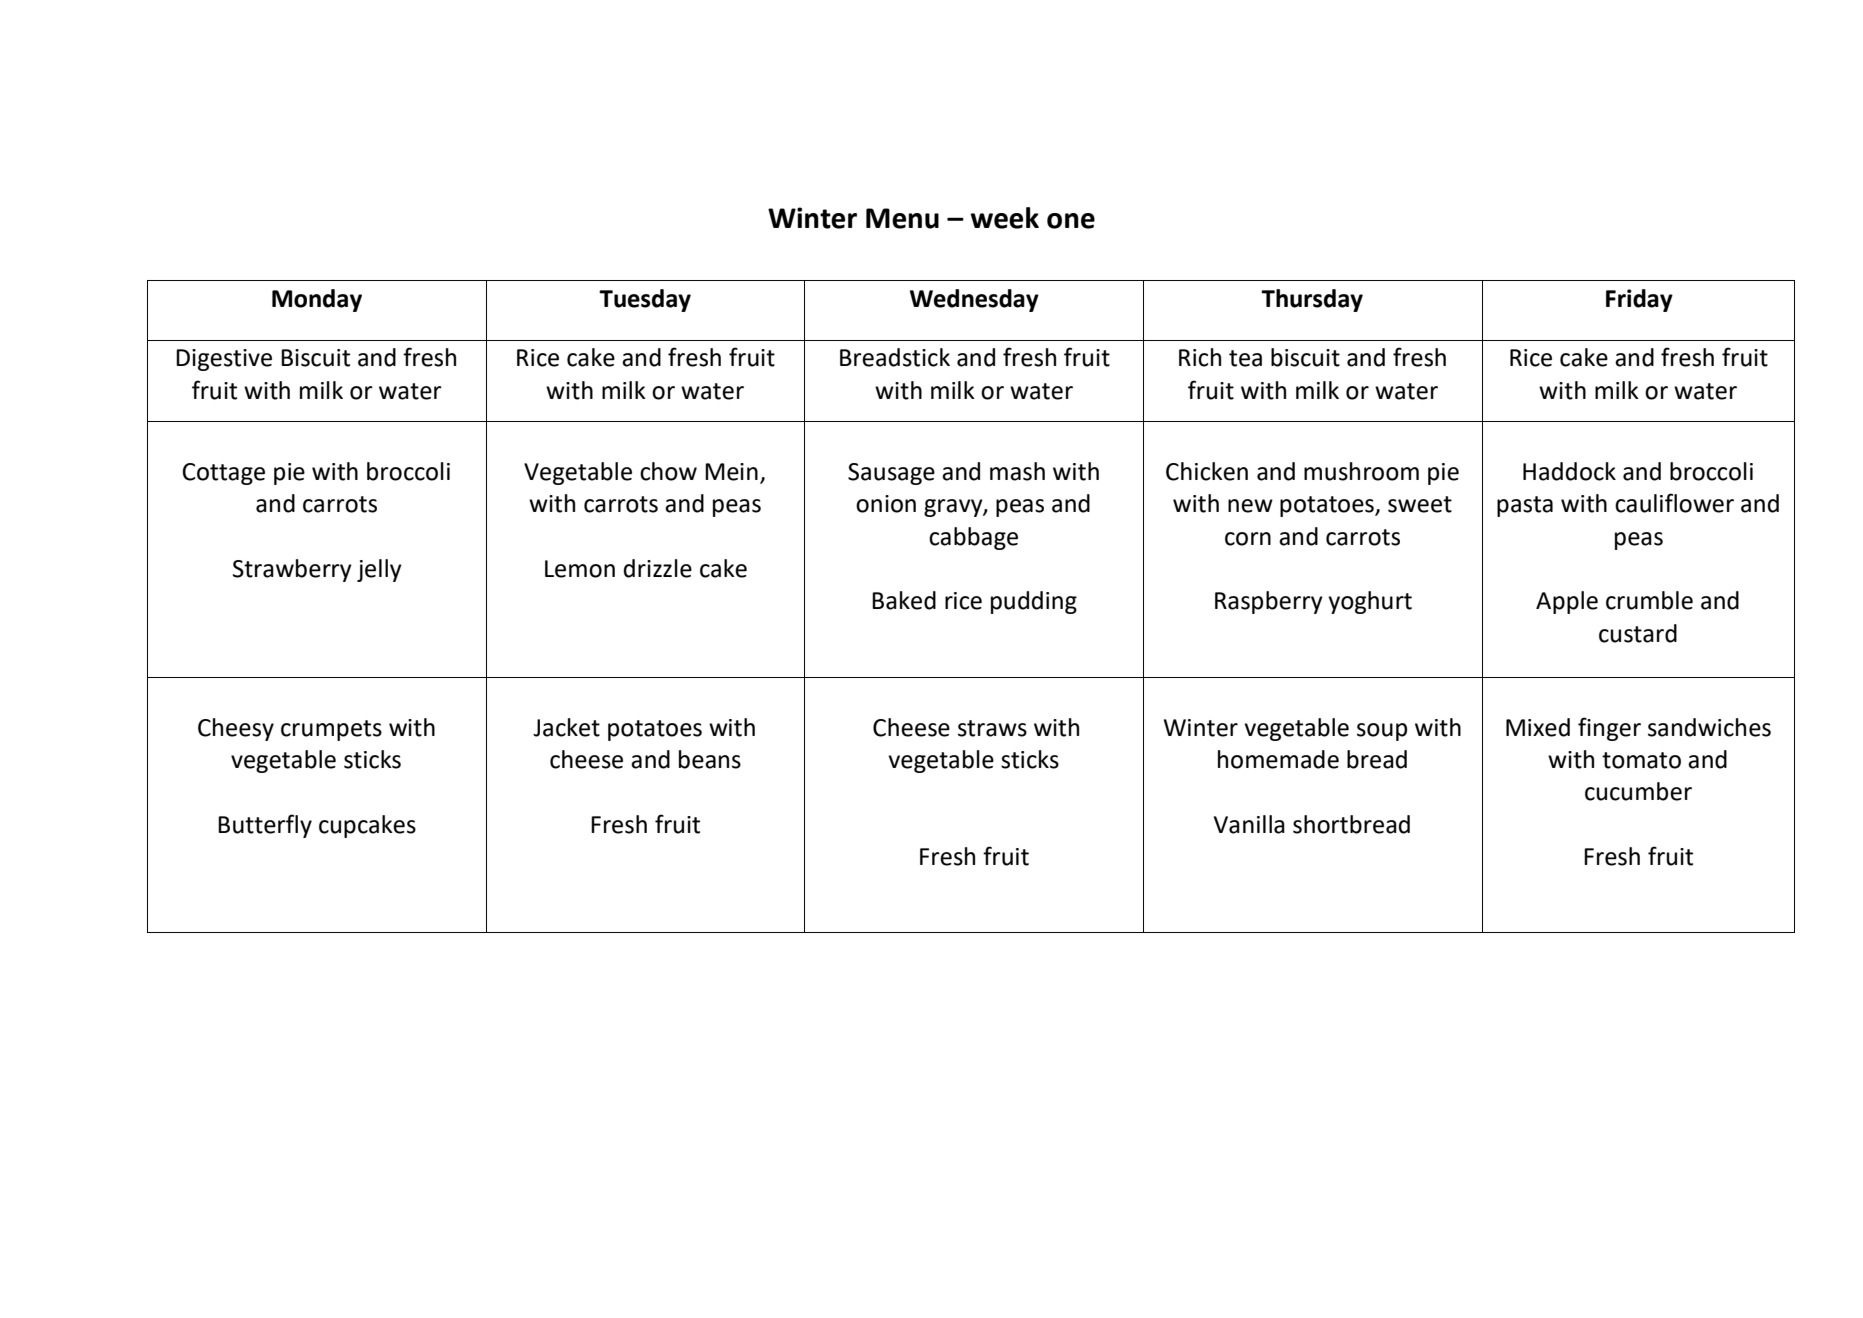 The height and width of the page is (1318, 1863). What do you see at coordinates (1639, 300) in the page?
I see `Friday` at bounding box center [1639, 300].
